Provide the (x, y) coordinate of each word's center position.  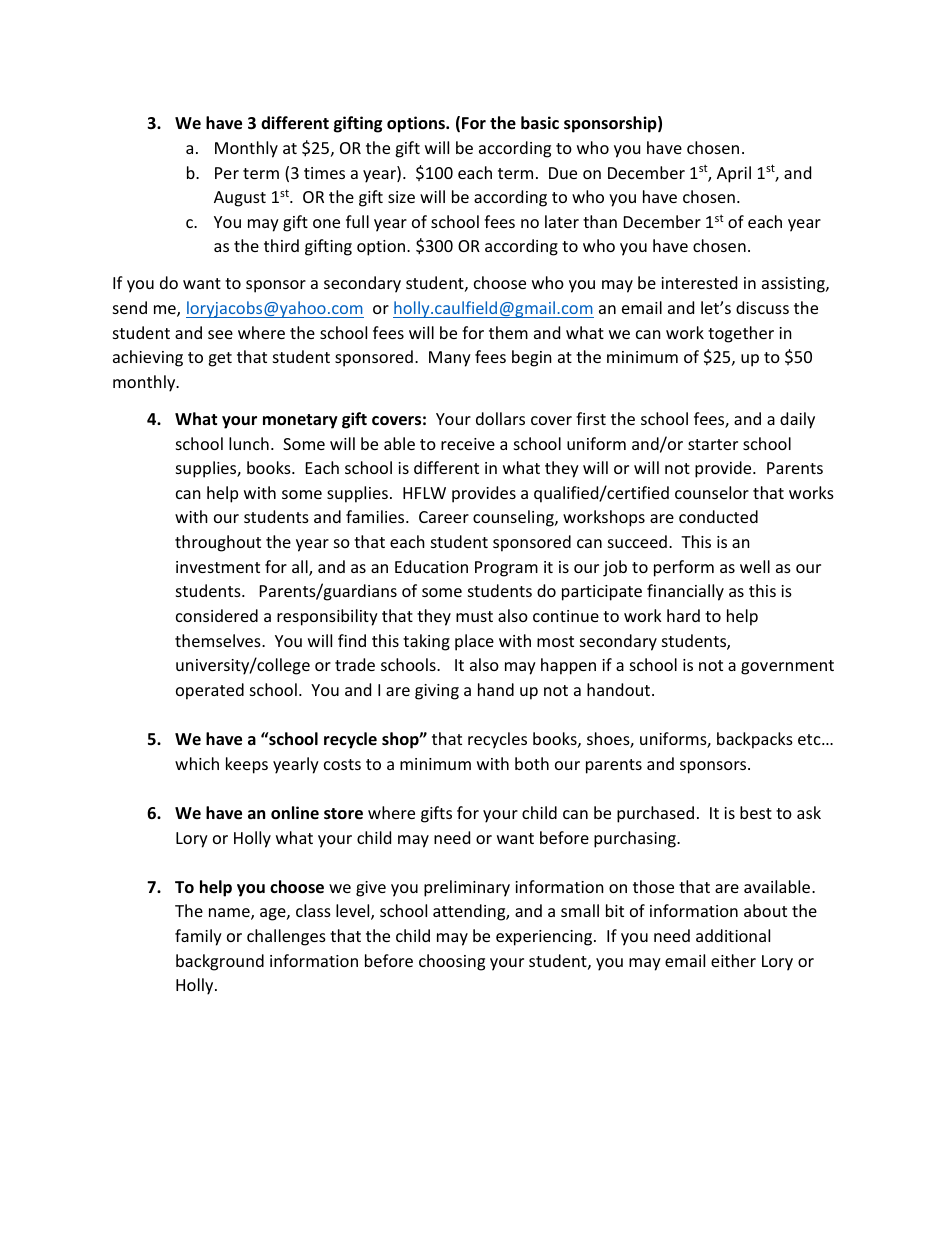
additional (733, 935)
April (734, 174)
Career (444, 517)
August (240, 199)
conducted (718, 516)
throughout (218, 543)
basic (540, 123)
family (198, 937)
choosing (452, 962)
